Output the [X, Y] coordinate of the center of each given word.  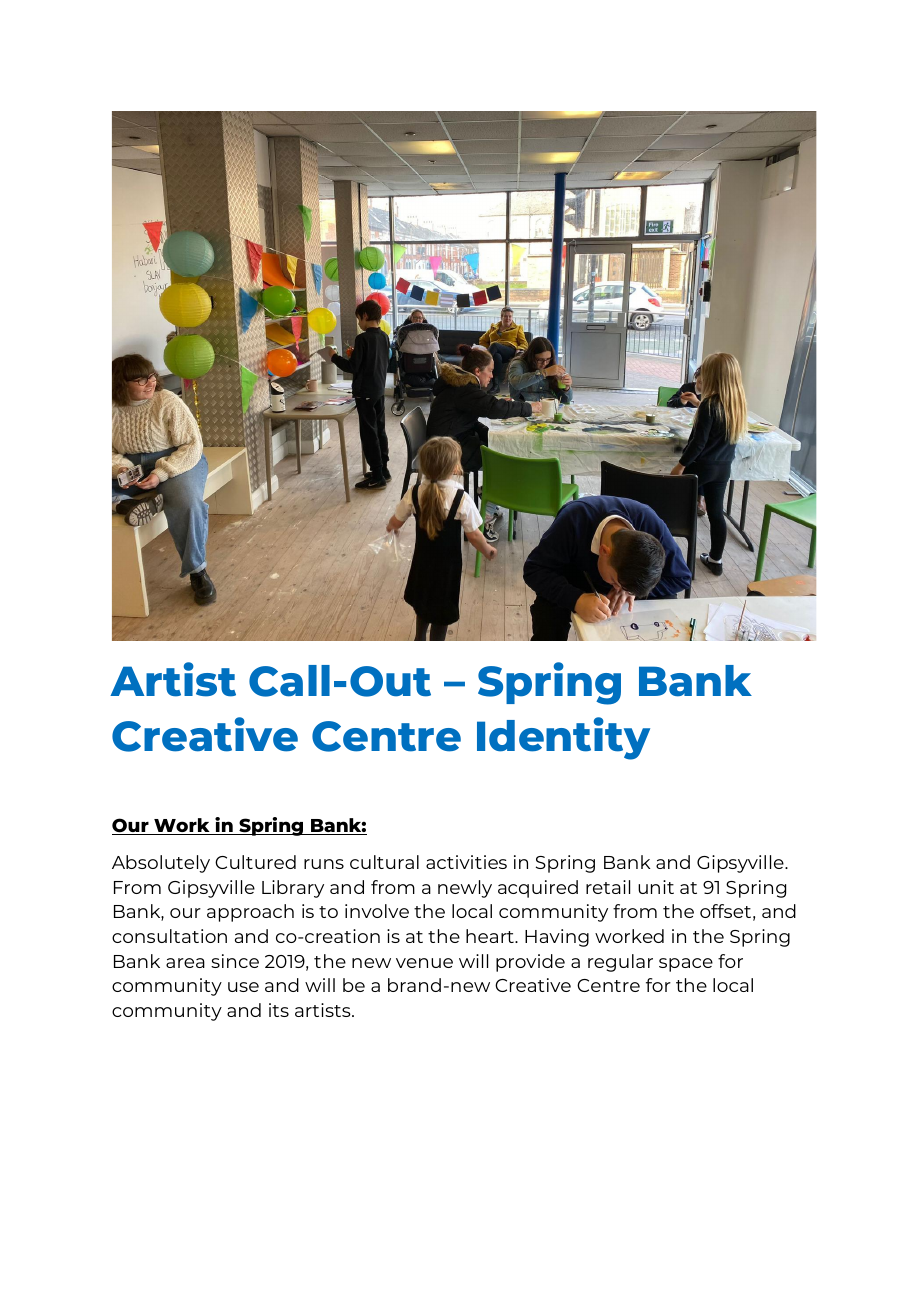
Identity [563, 738]
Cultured [255, 862]
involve [377, 911]
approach [250, 913]
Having [557, 938]
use [243, 987]
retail [608, 887]
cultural [384, 862]
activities [466, 862]
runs [324, 864]
